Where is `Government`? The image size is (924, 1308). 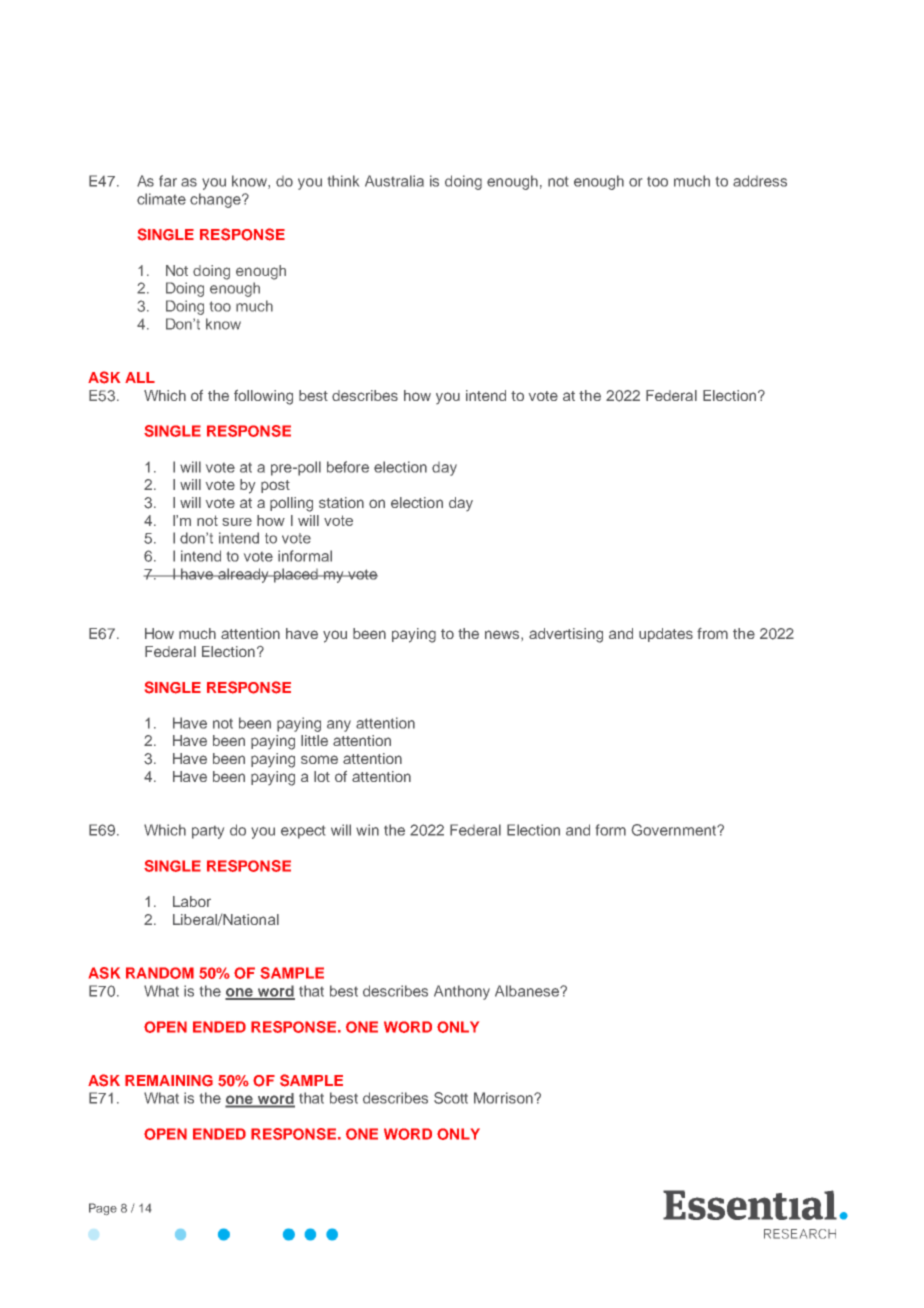
Government is located at coordinates (675, 830).
